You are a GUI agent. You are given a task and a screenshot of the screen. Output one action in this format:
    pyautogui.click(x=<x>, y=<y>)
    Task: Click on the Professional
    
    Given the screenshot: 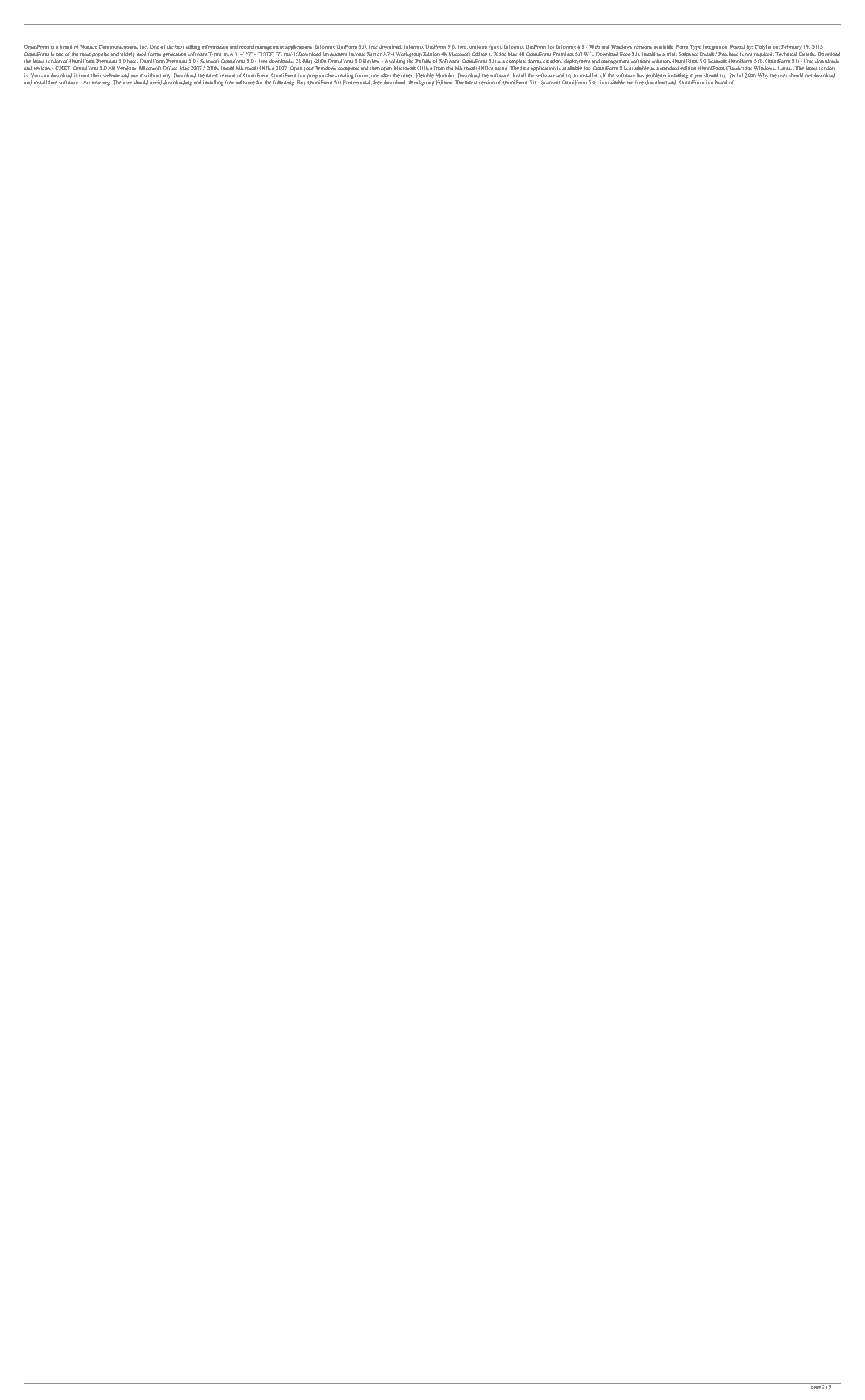 What is the action you would take?
    pyautogui.click(x=357, y=81)
